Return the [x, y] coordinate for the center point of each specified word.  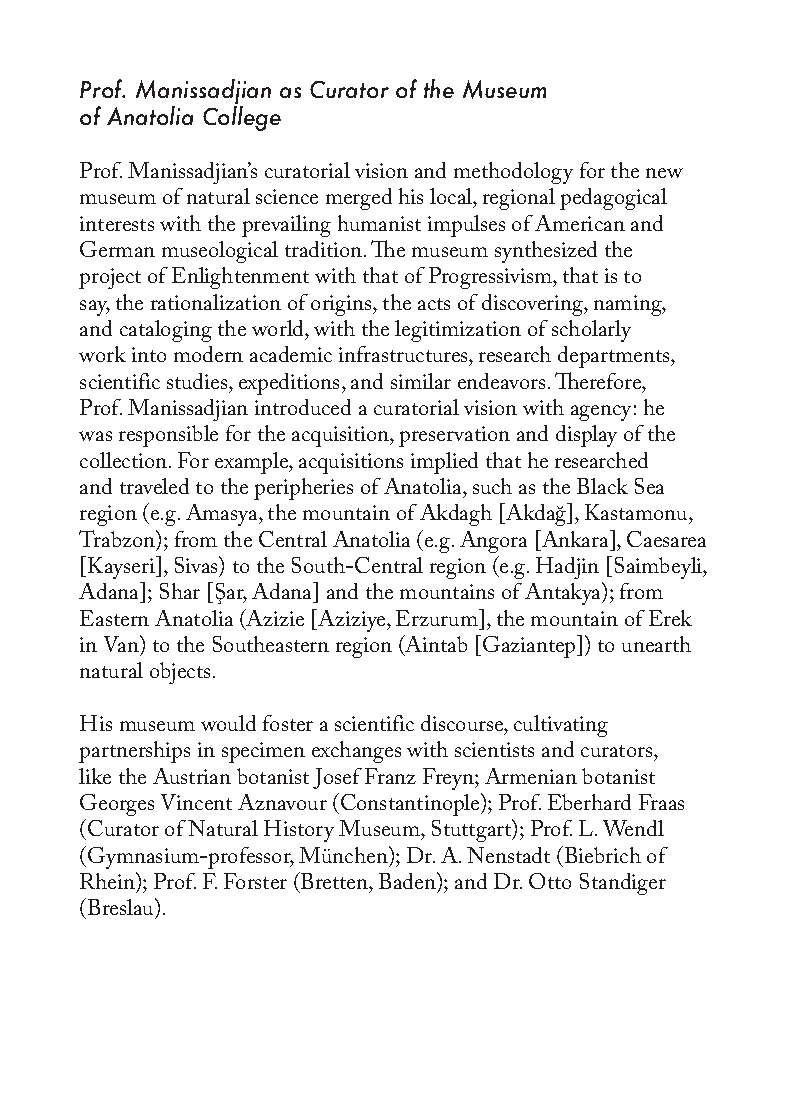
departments [615, 357]
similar [421, 381]
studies [198, 381]
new [664, 173]
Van [122, 643]
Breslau [122, 908]
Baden [408, 880]
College [242, 118]
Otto [550, 881]
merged [359, 199]
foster [288, 723]
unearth [656, 644]
